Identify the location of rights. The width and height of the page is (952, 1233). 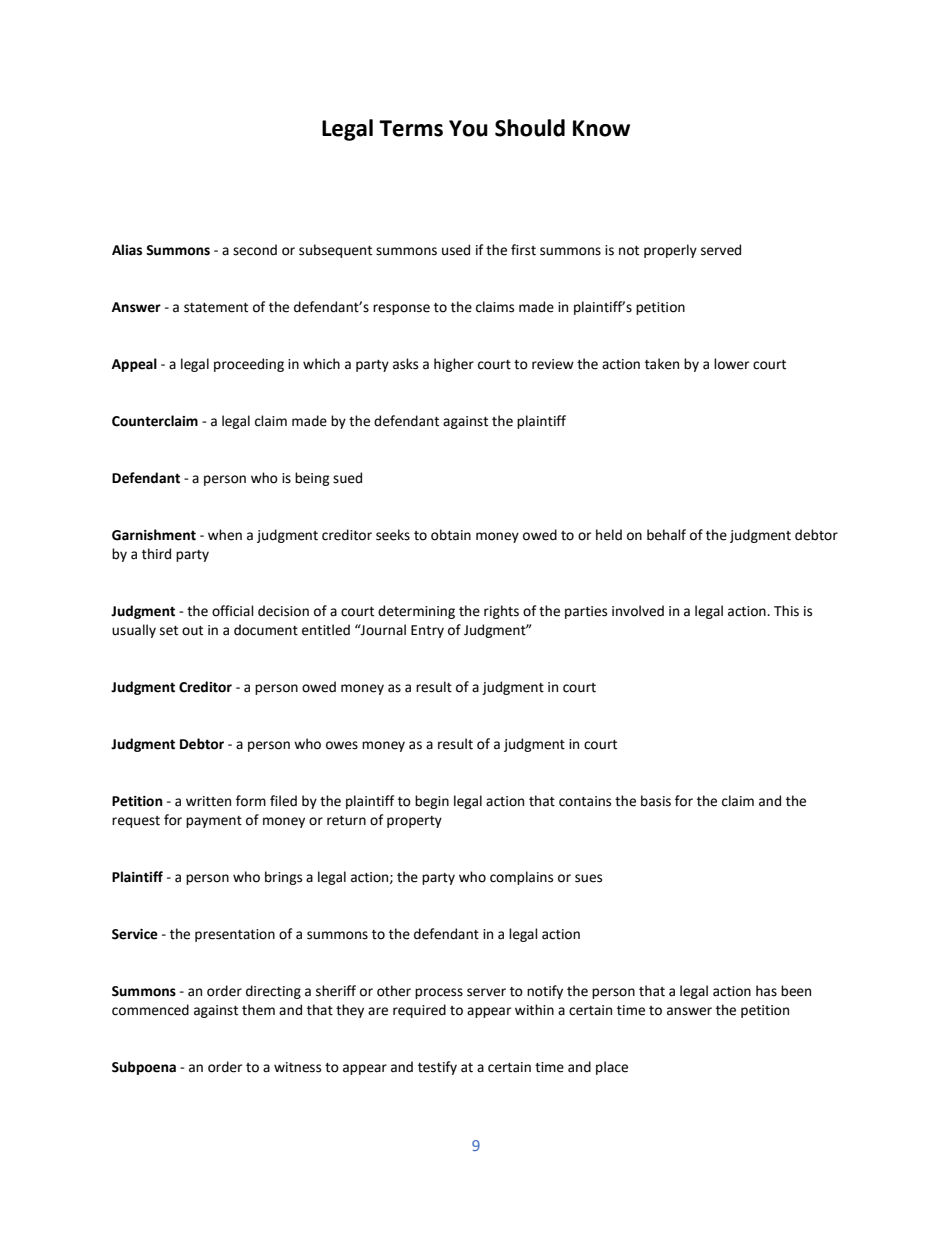
(501, 612).
